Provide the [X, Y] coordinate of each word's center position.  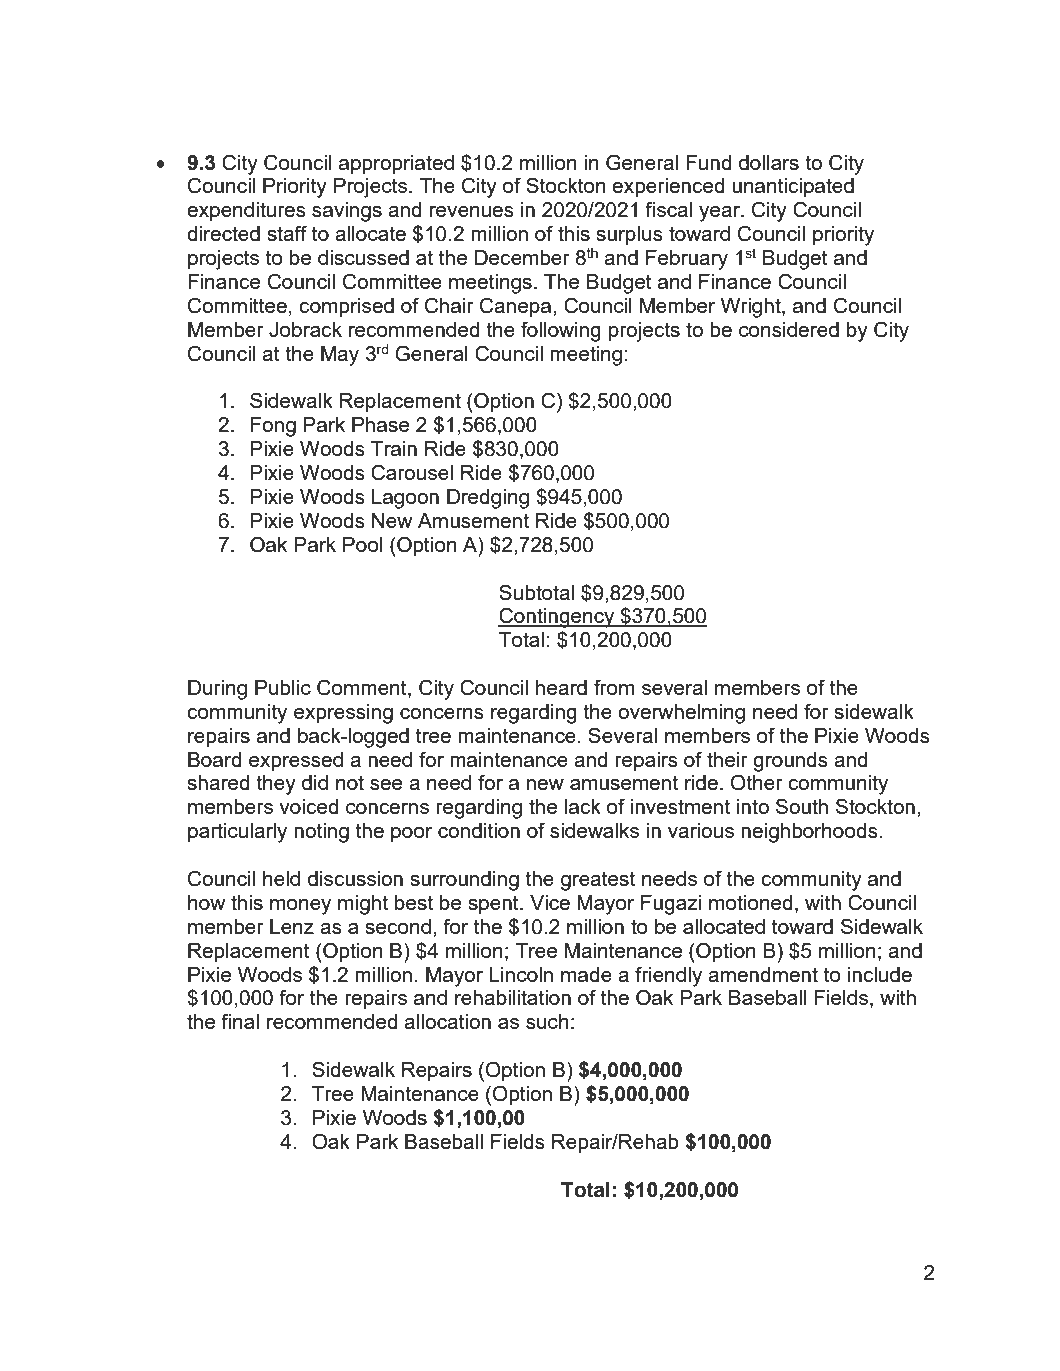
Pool [363, 544]
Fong [273, 427]
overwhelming [681, 714]
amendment [763, 974]
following [561, 331]
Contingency [557, 617]
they [276, 785]
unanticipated [793, 188]
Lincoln [521, 974]
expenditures [246, 212]
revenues [472, 211]
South [802, 806]
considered [789, 329]
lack [583, 806]
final [240, 1021]
